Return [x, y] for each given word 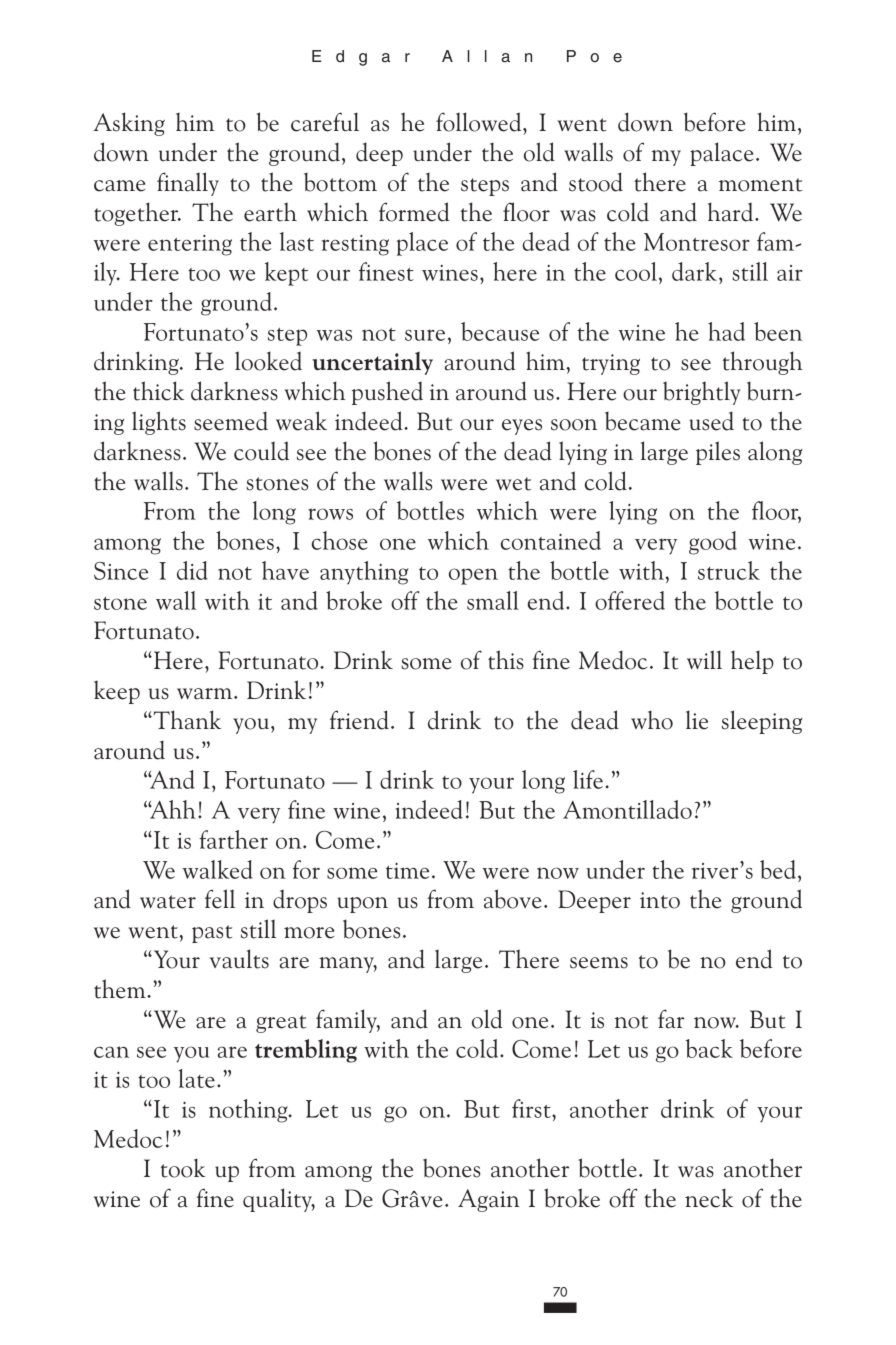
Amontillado [627, 809]
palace [721, 154]
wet [513, 484]
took [183, 1168]
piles [718, 453]
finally [188, 184]
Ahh [172, 809]
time [407, 871]
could [261, 451]
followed [480, 122]
